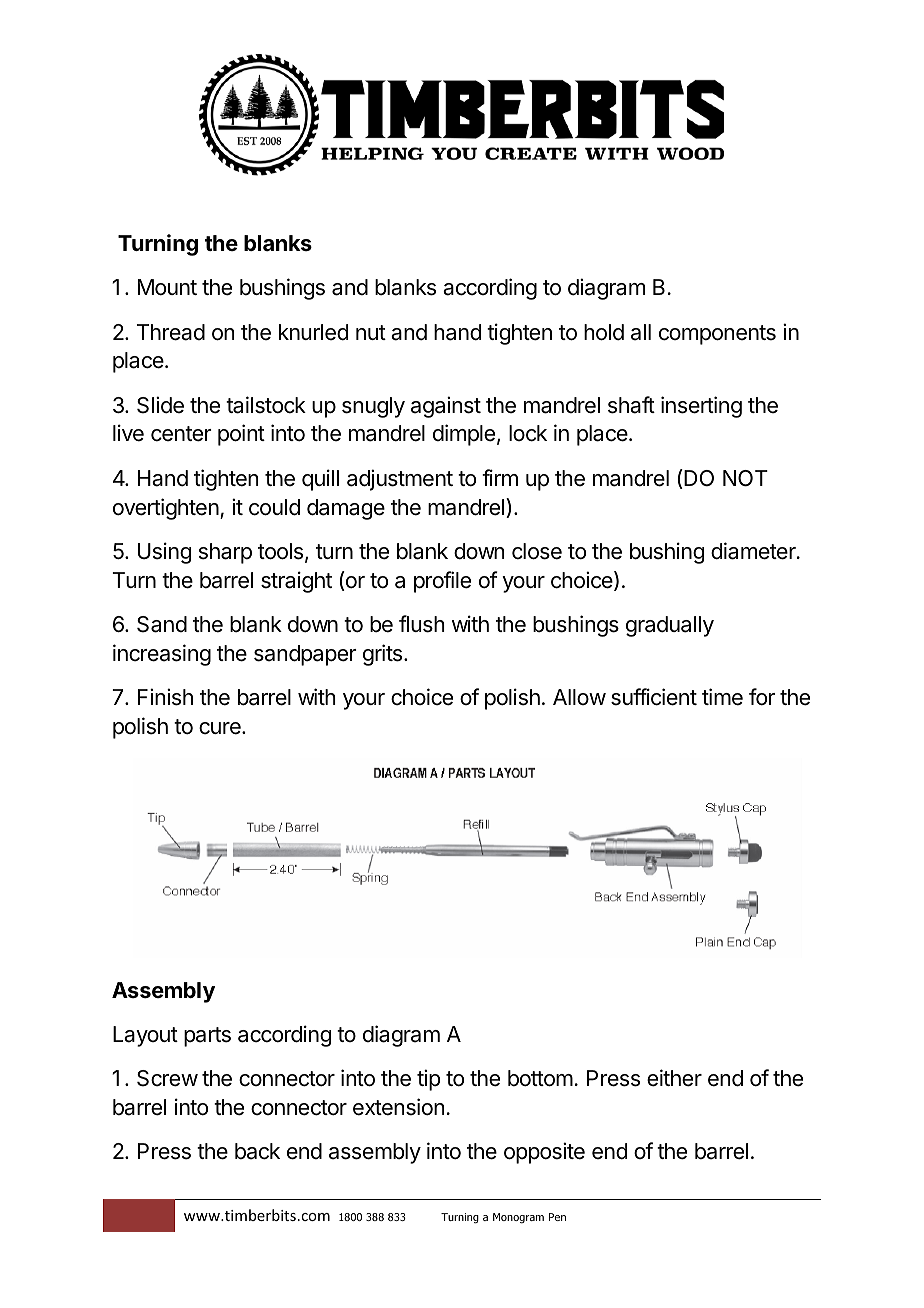 Image resolution: width=924 pixels, height=1308 pixels. Describe the element at coordinates (225, 553) in the document. I see `sharp` at that location.
